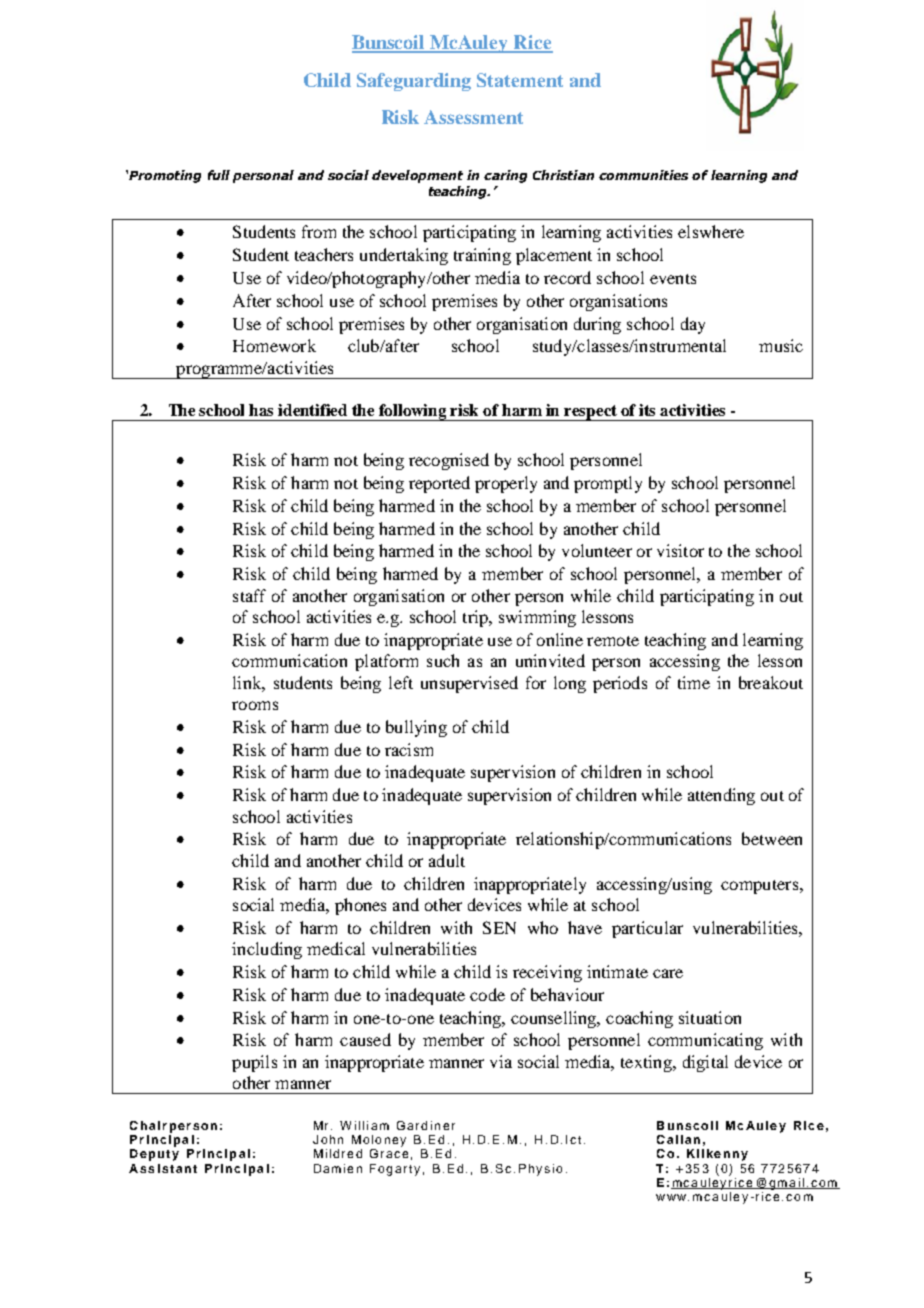 The image size is (924, 1308). I want to click on Assessment, so click(473, 117).
